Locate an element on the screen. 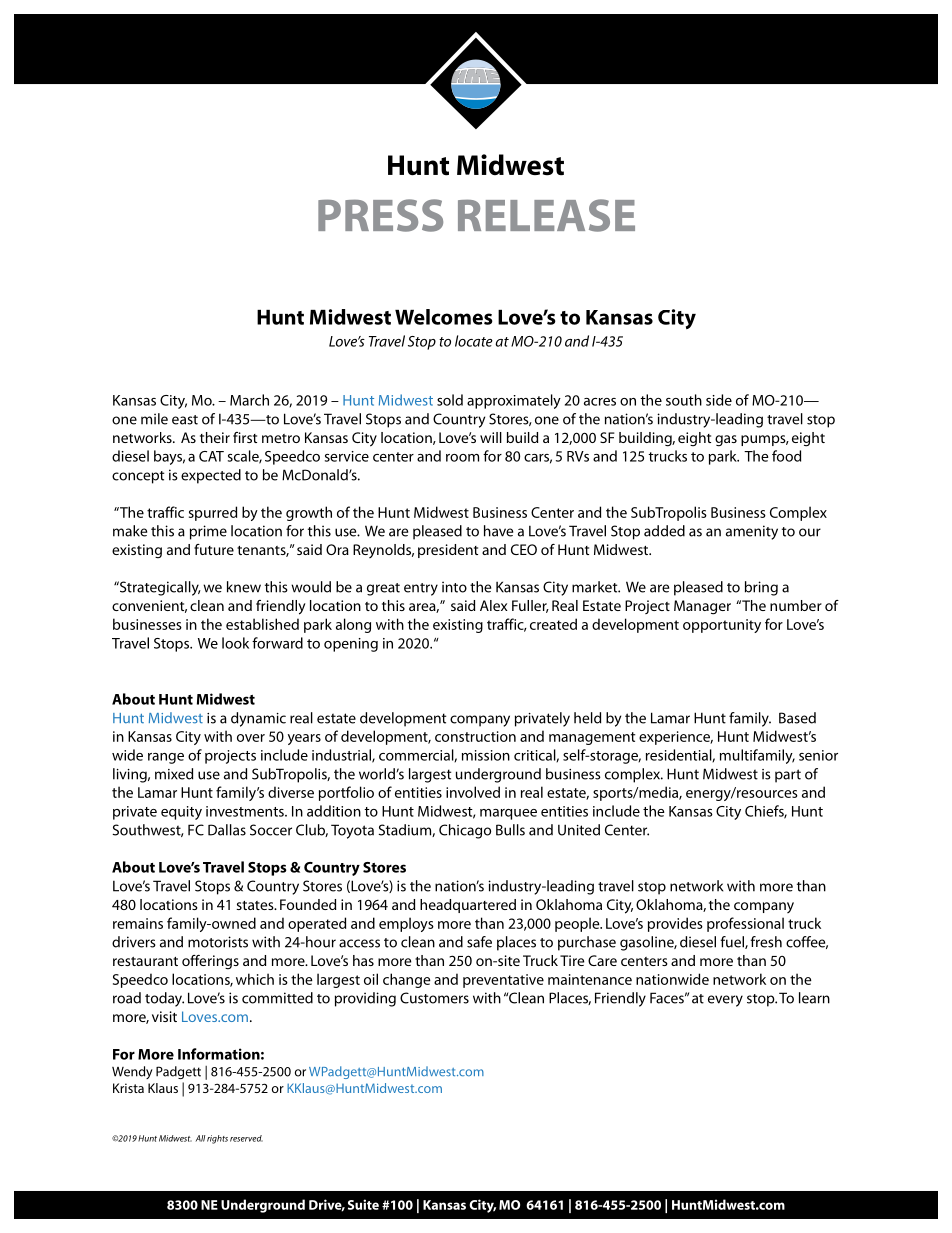  rights is located at coordinates (217, 1139).
